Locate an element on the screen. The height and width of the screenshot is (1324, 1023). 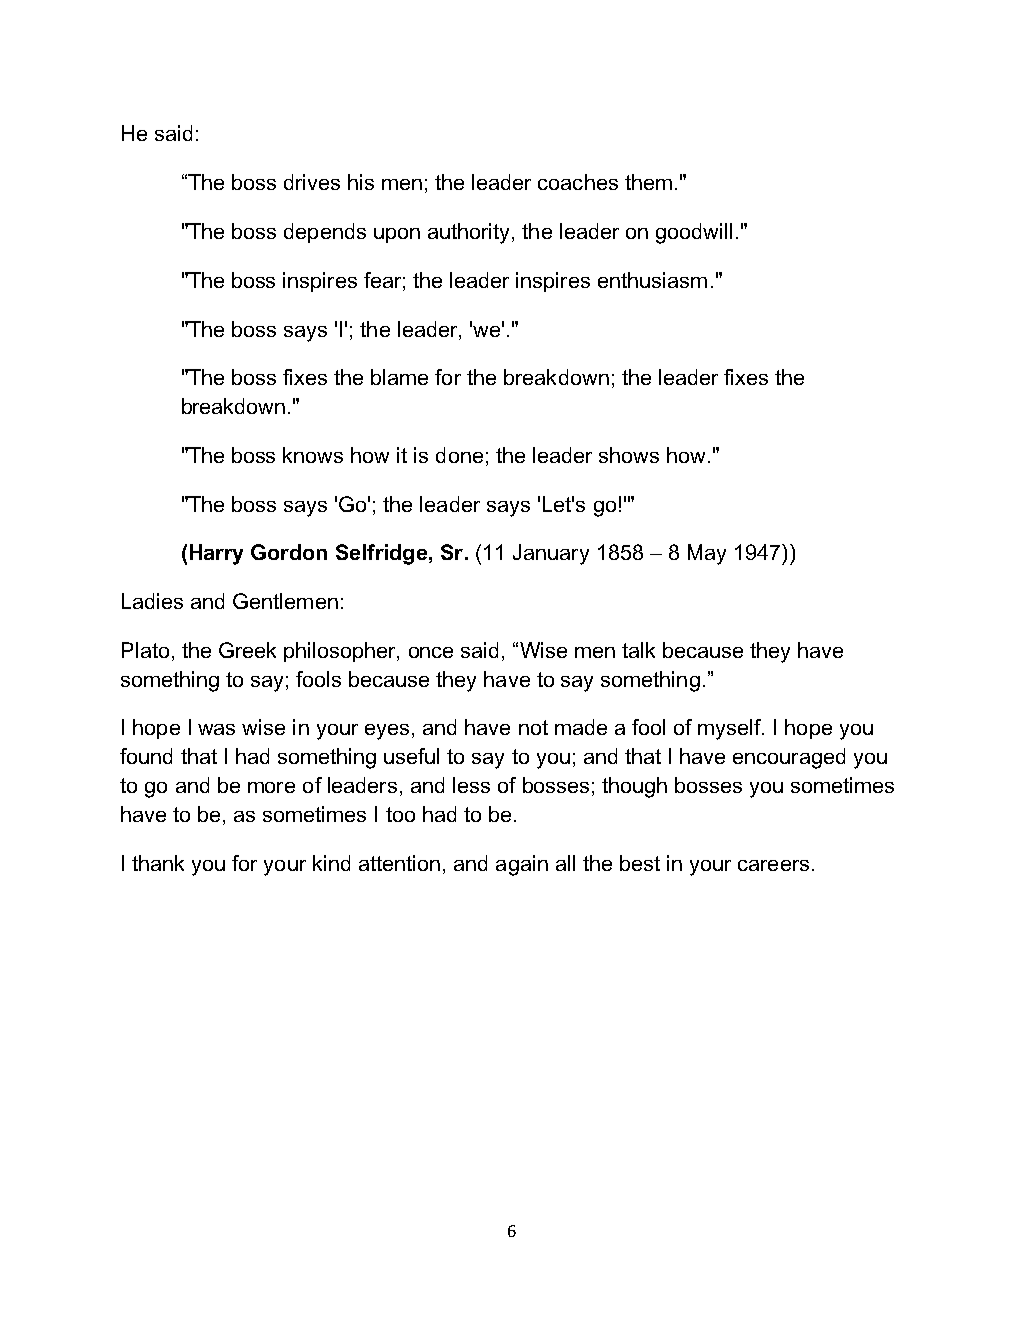
January is located at coordinates (551, 554).
